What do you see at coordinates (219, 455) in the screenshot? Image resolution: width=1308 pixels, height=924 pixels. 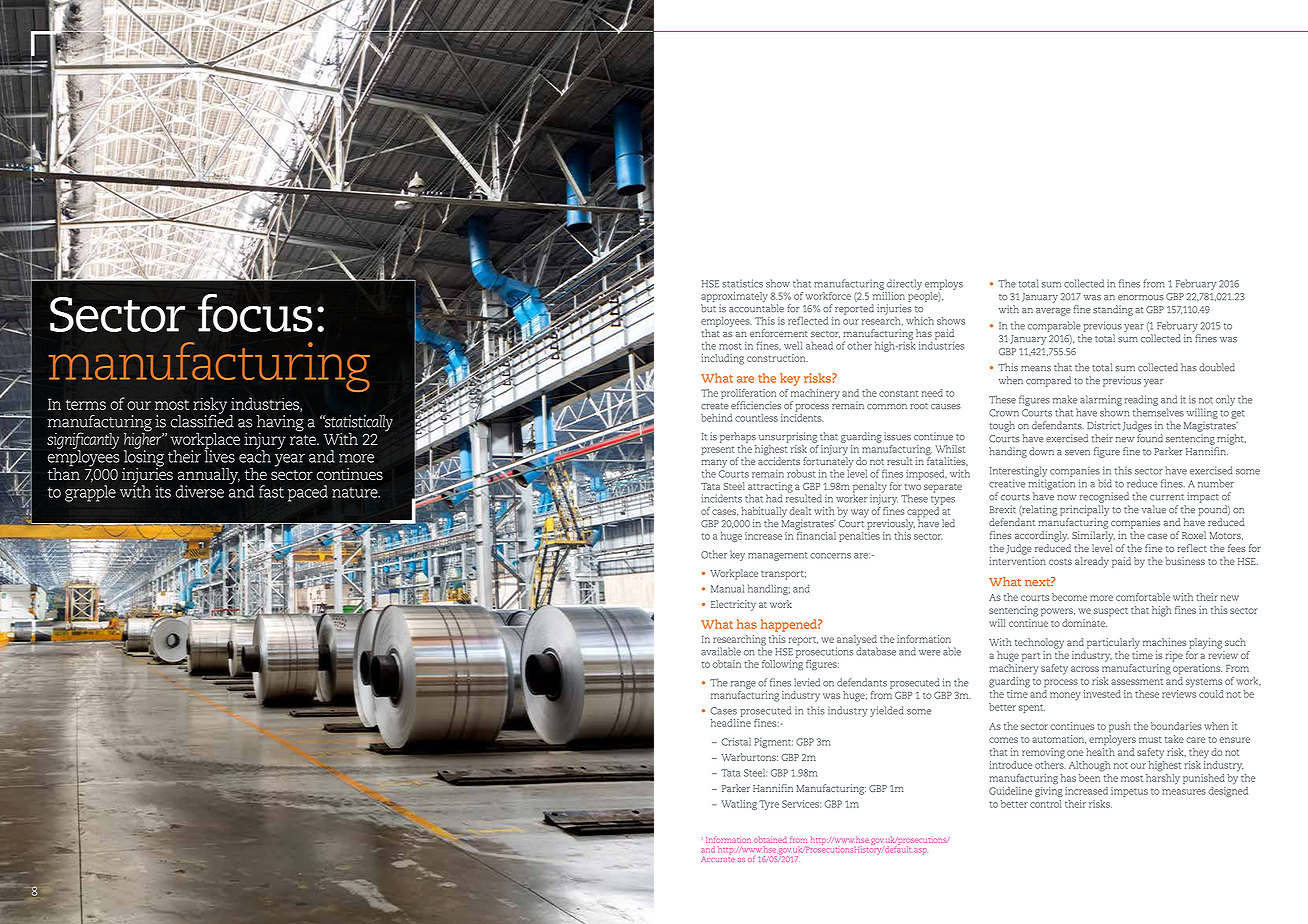 I see `lives` at bounding box center [219, 455].
